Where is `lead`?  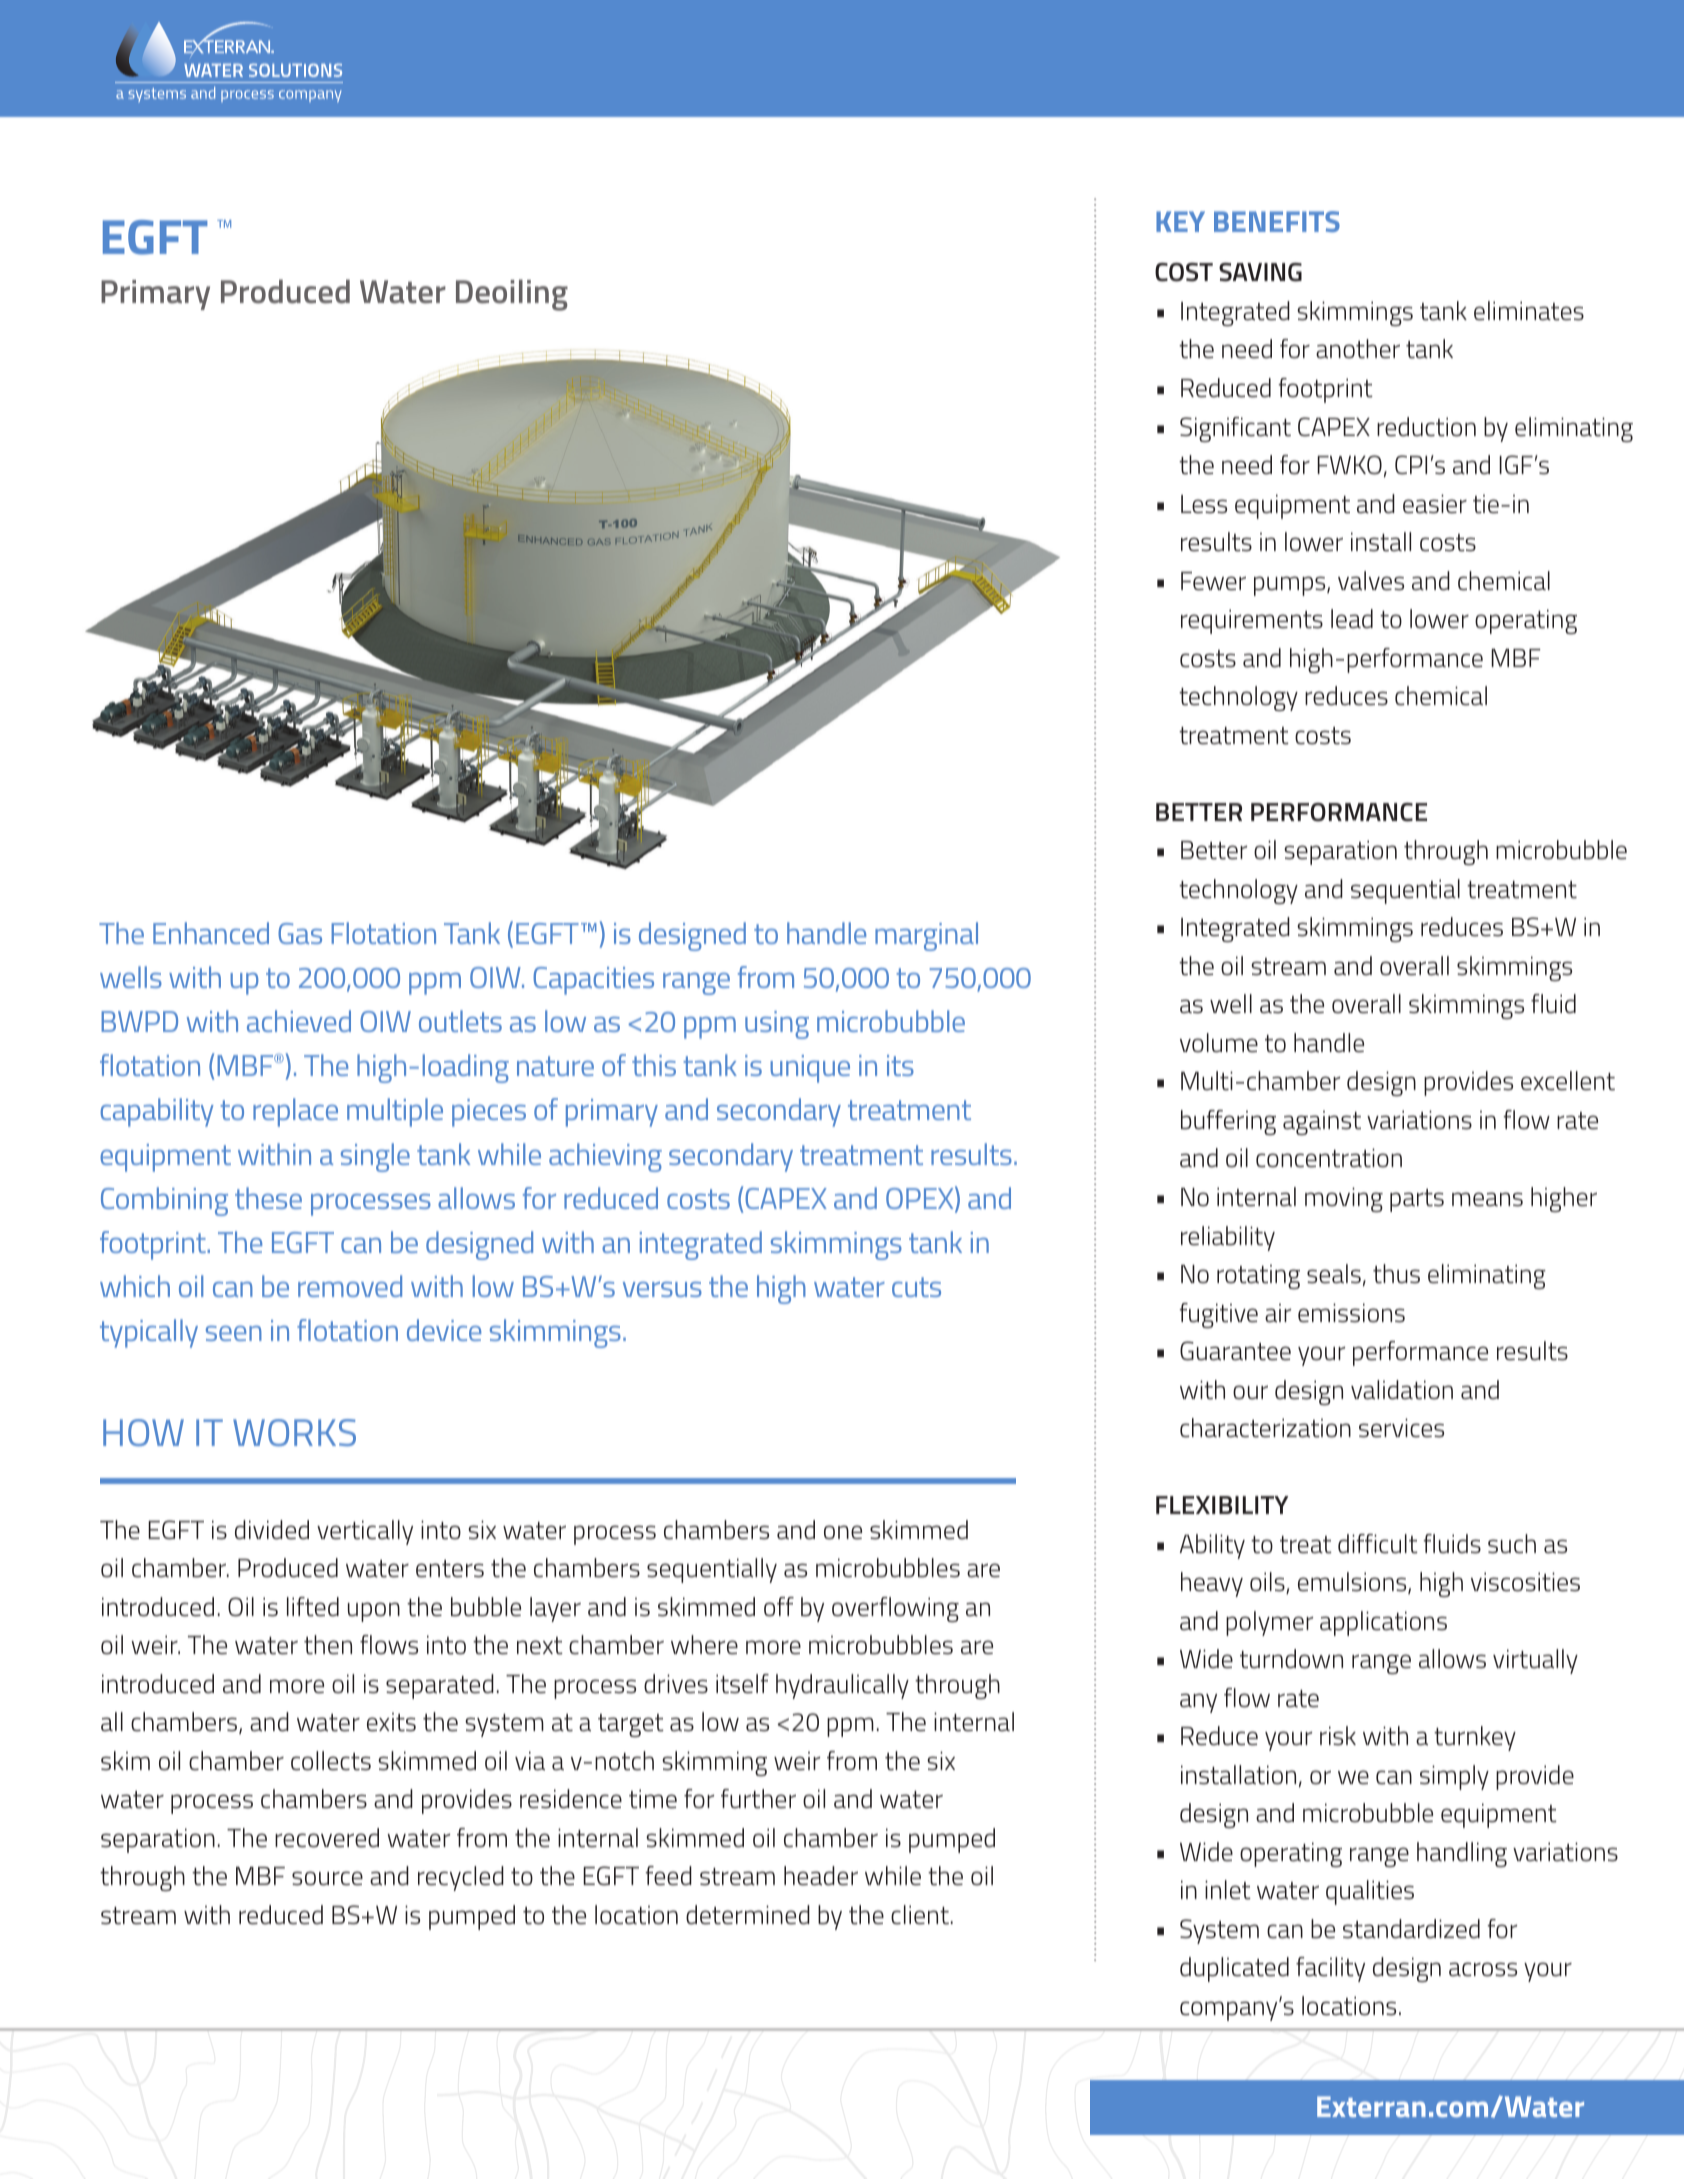
lead is located at coordinates (1352, 619).
